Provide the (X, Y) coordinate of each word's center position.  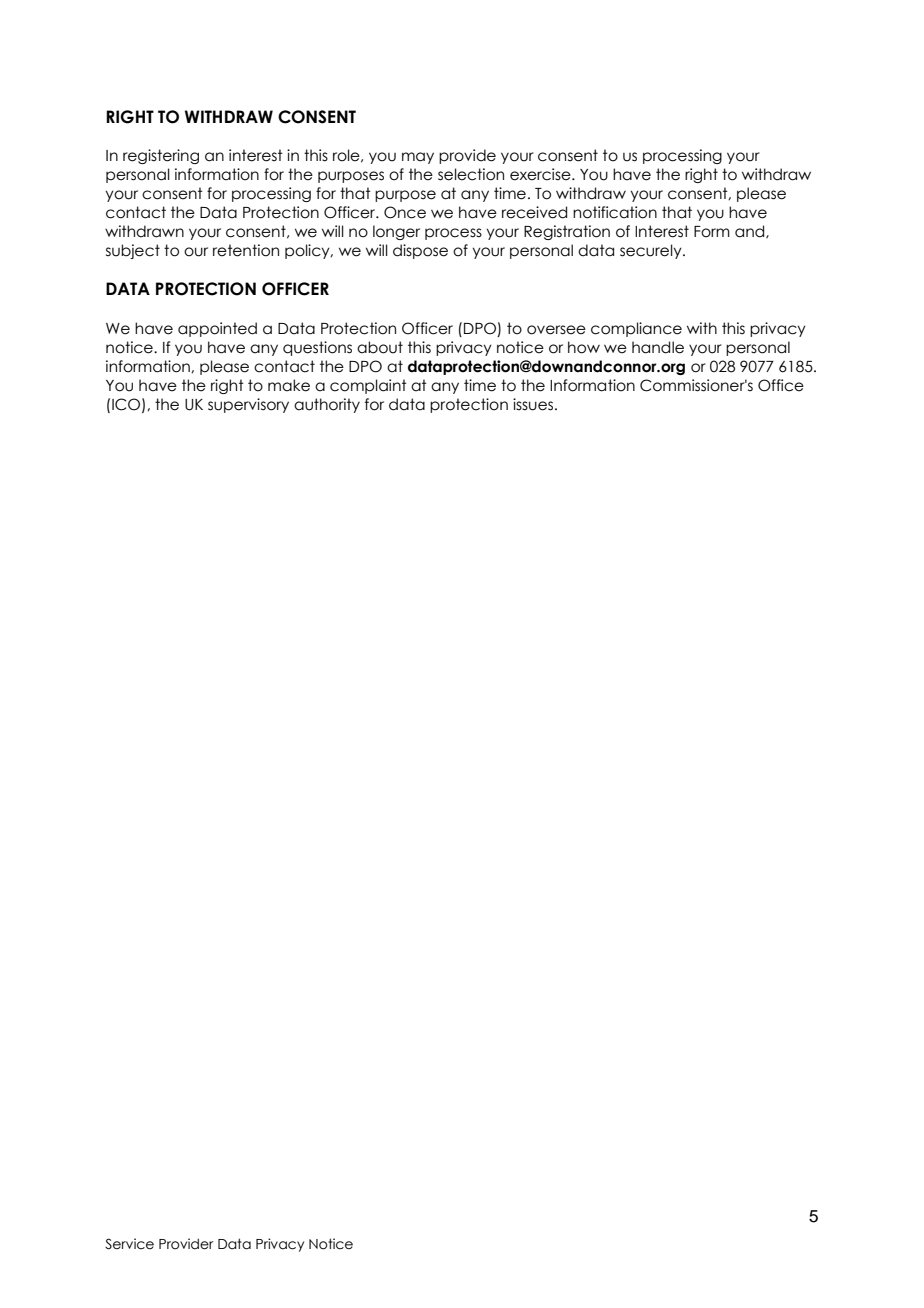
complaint (368, 386)
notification (615, 212)
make (289, 385)
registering (161, 156)
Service (129, 1244)
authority (327, 405)
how (584, 347)
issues (534, 404)
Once (405, 212)
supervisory (248, 405)
